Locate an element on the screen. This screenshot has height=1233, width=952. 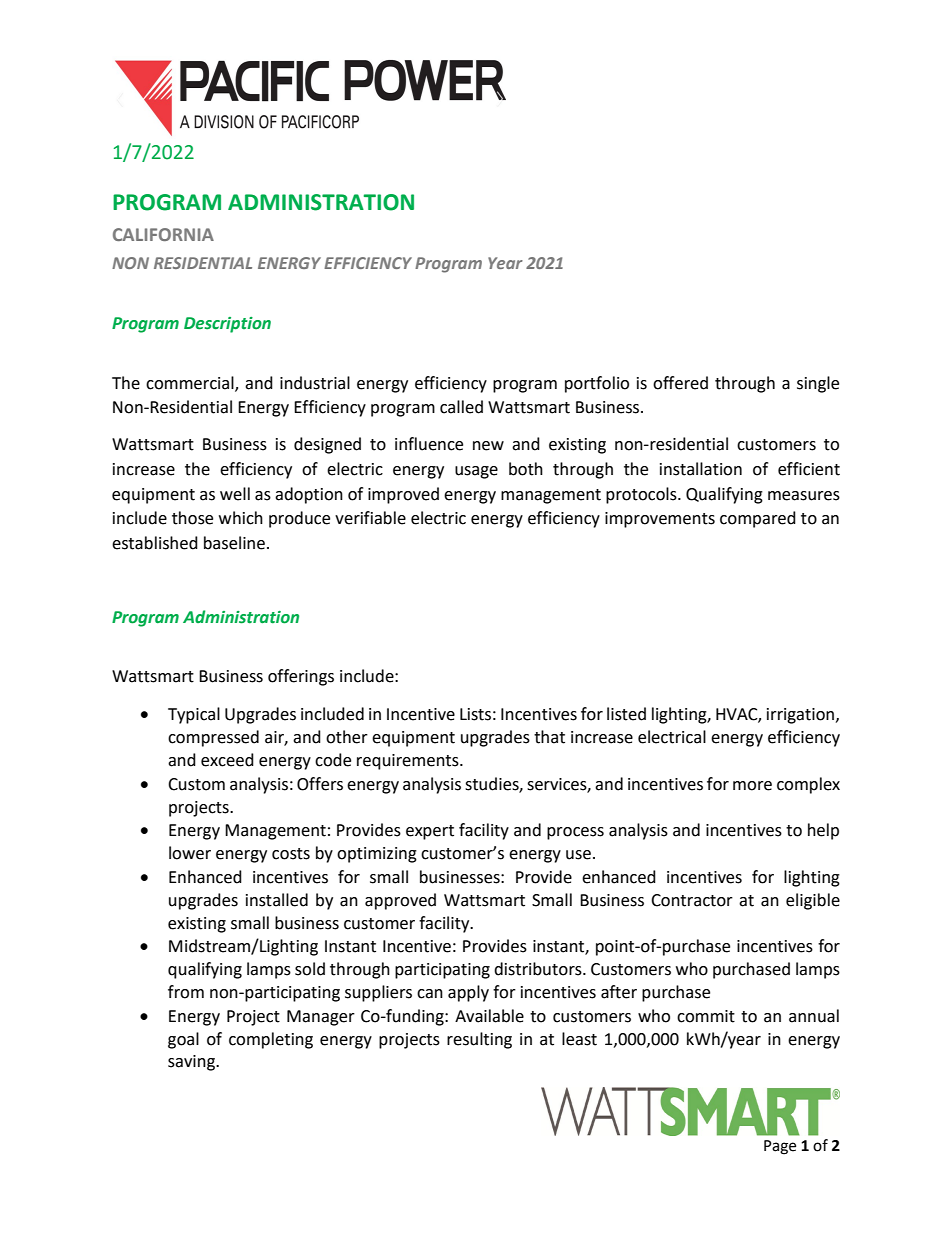
irrigation is located at coordinates (802, 716).
